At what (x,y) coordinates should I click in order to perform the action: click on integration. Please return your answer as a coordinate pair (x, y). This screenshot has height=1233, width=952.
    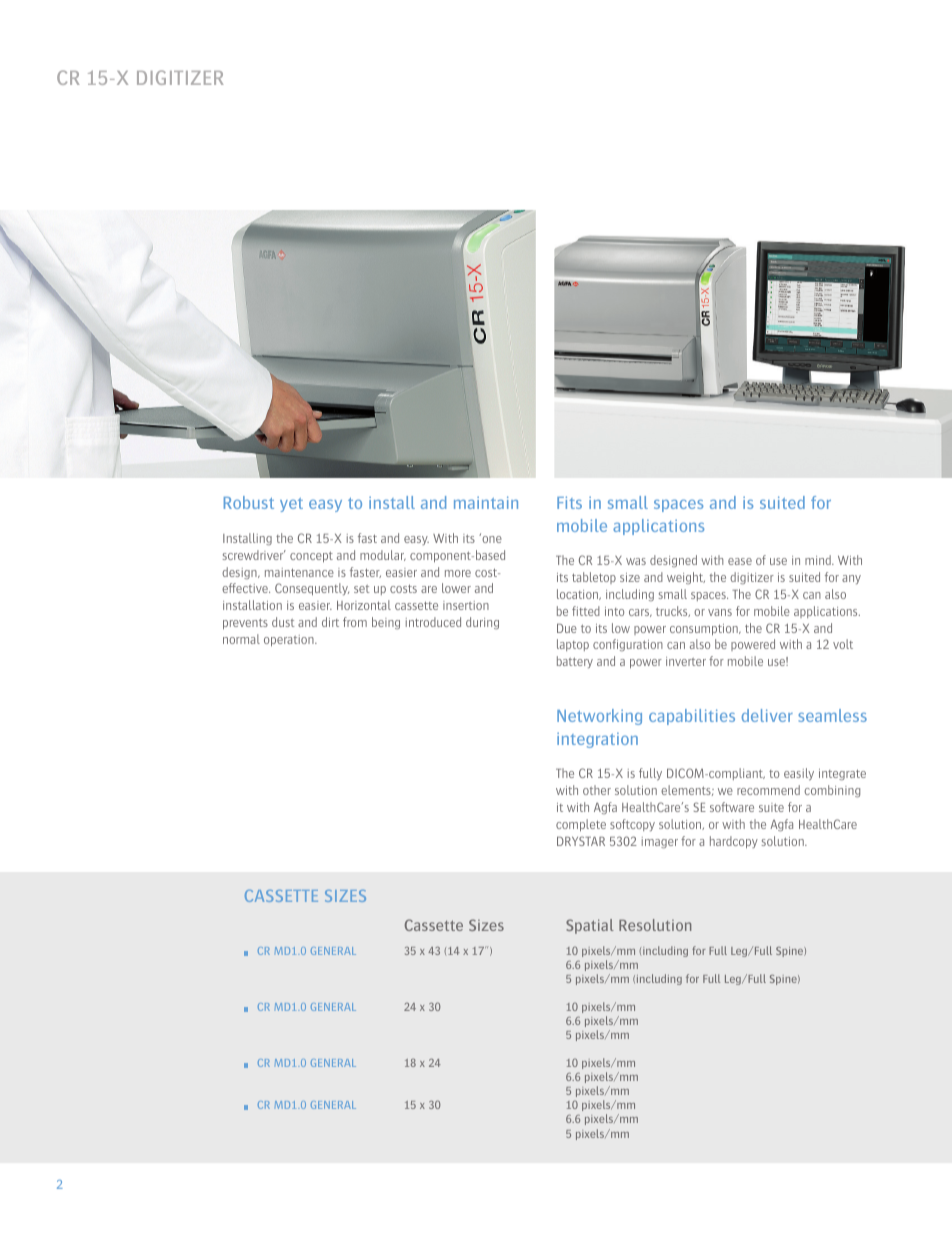
    Looking at the image, I should click on (597, 740).
